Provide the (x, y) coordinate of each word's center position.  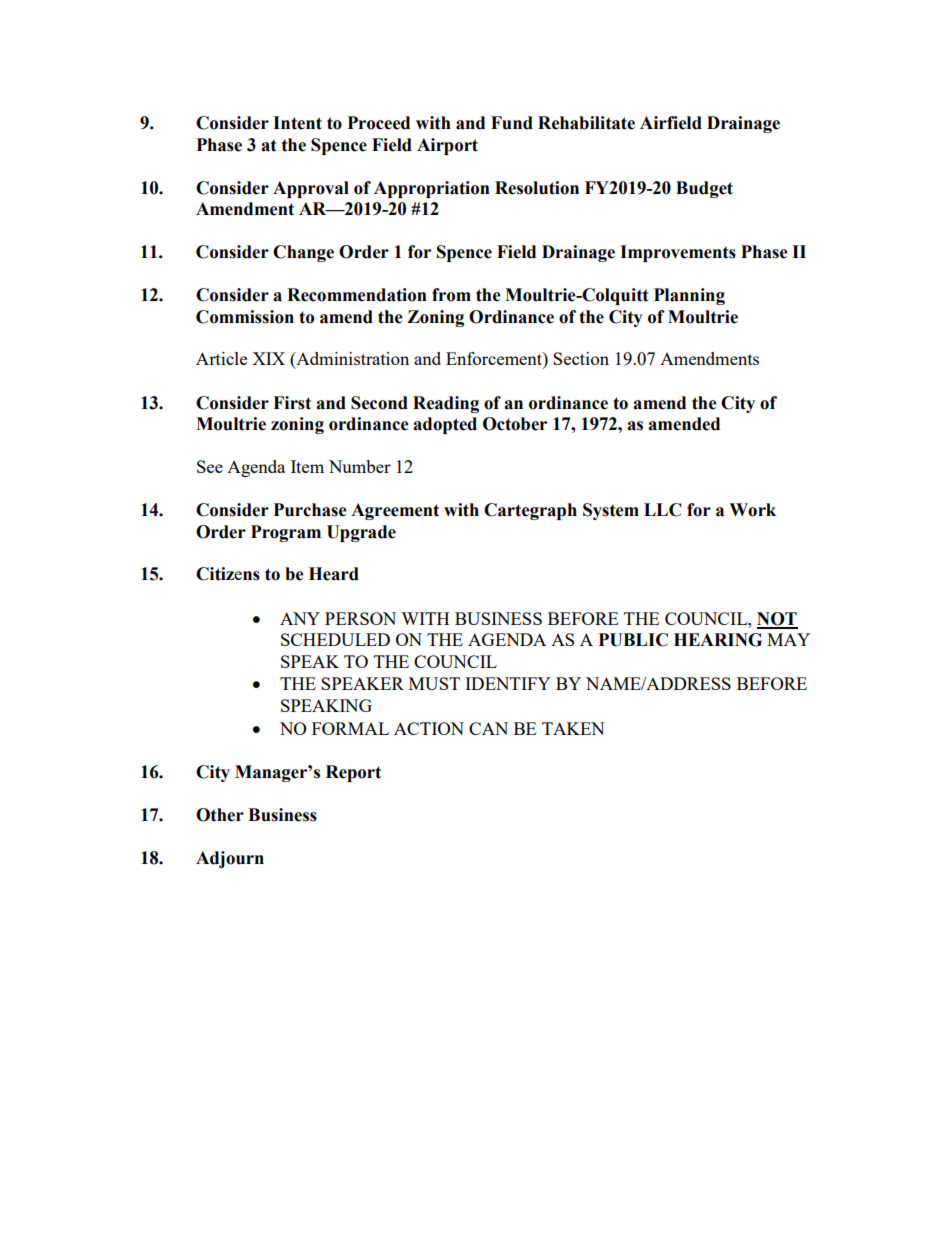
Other (220, 815)
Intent (297, 123)
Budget (704, 189)
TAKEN (573, 728)
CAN (488, 728)
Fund (512, 123)
